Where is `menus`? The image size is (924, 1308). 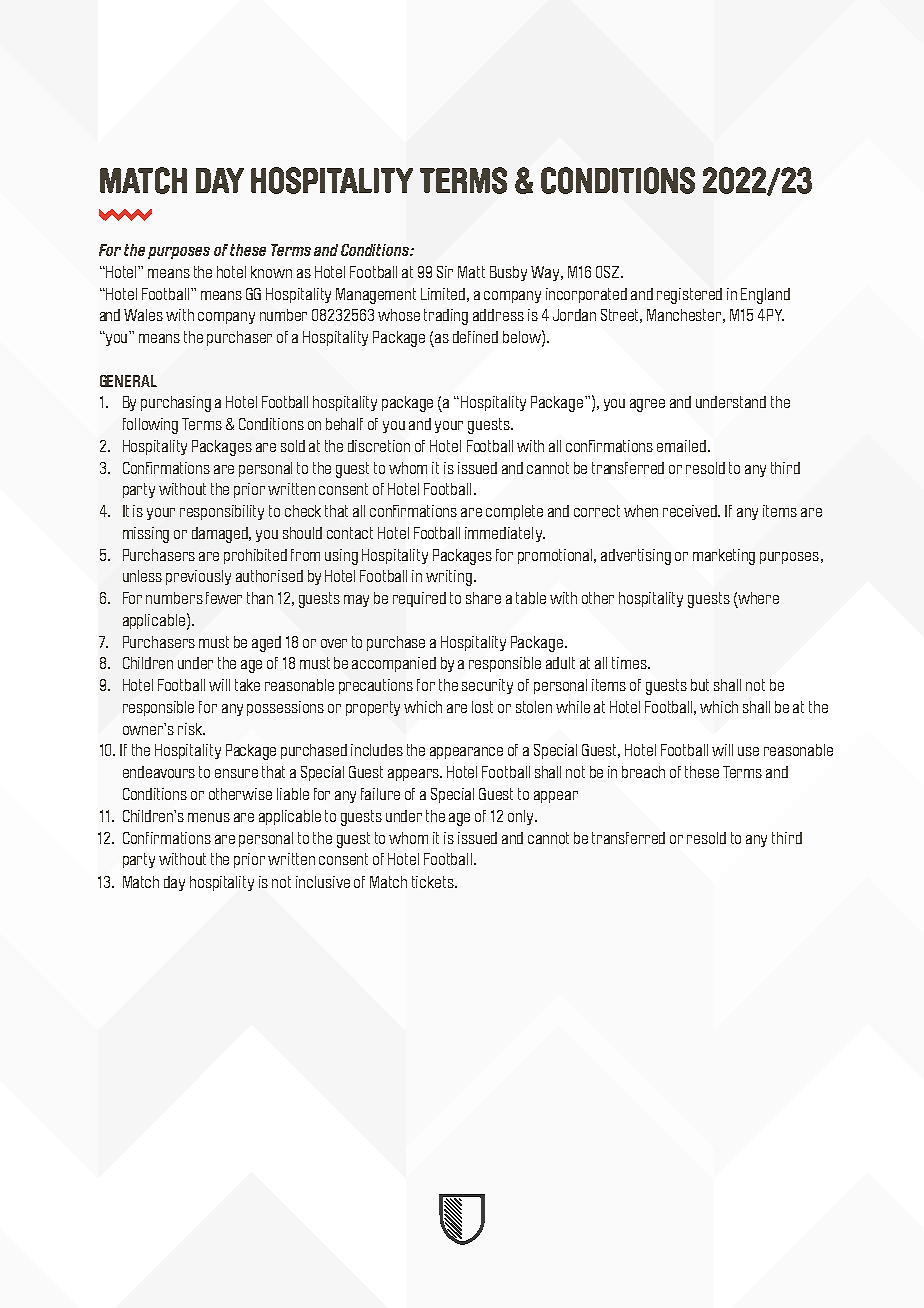
menus is located at coordinates (209, 817).
